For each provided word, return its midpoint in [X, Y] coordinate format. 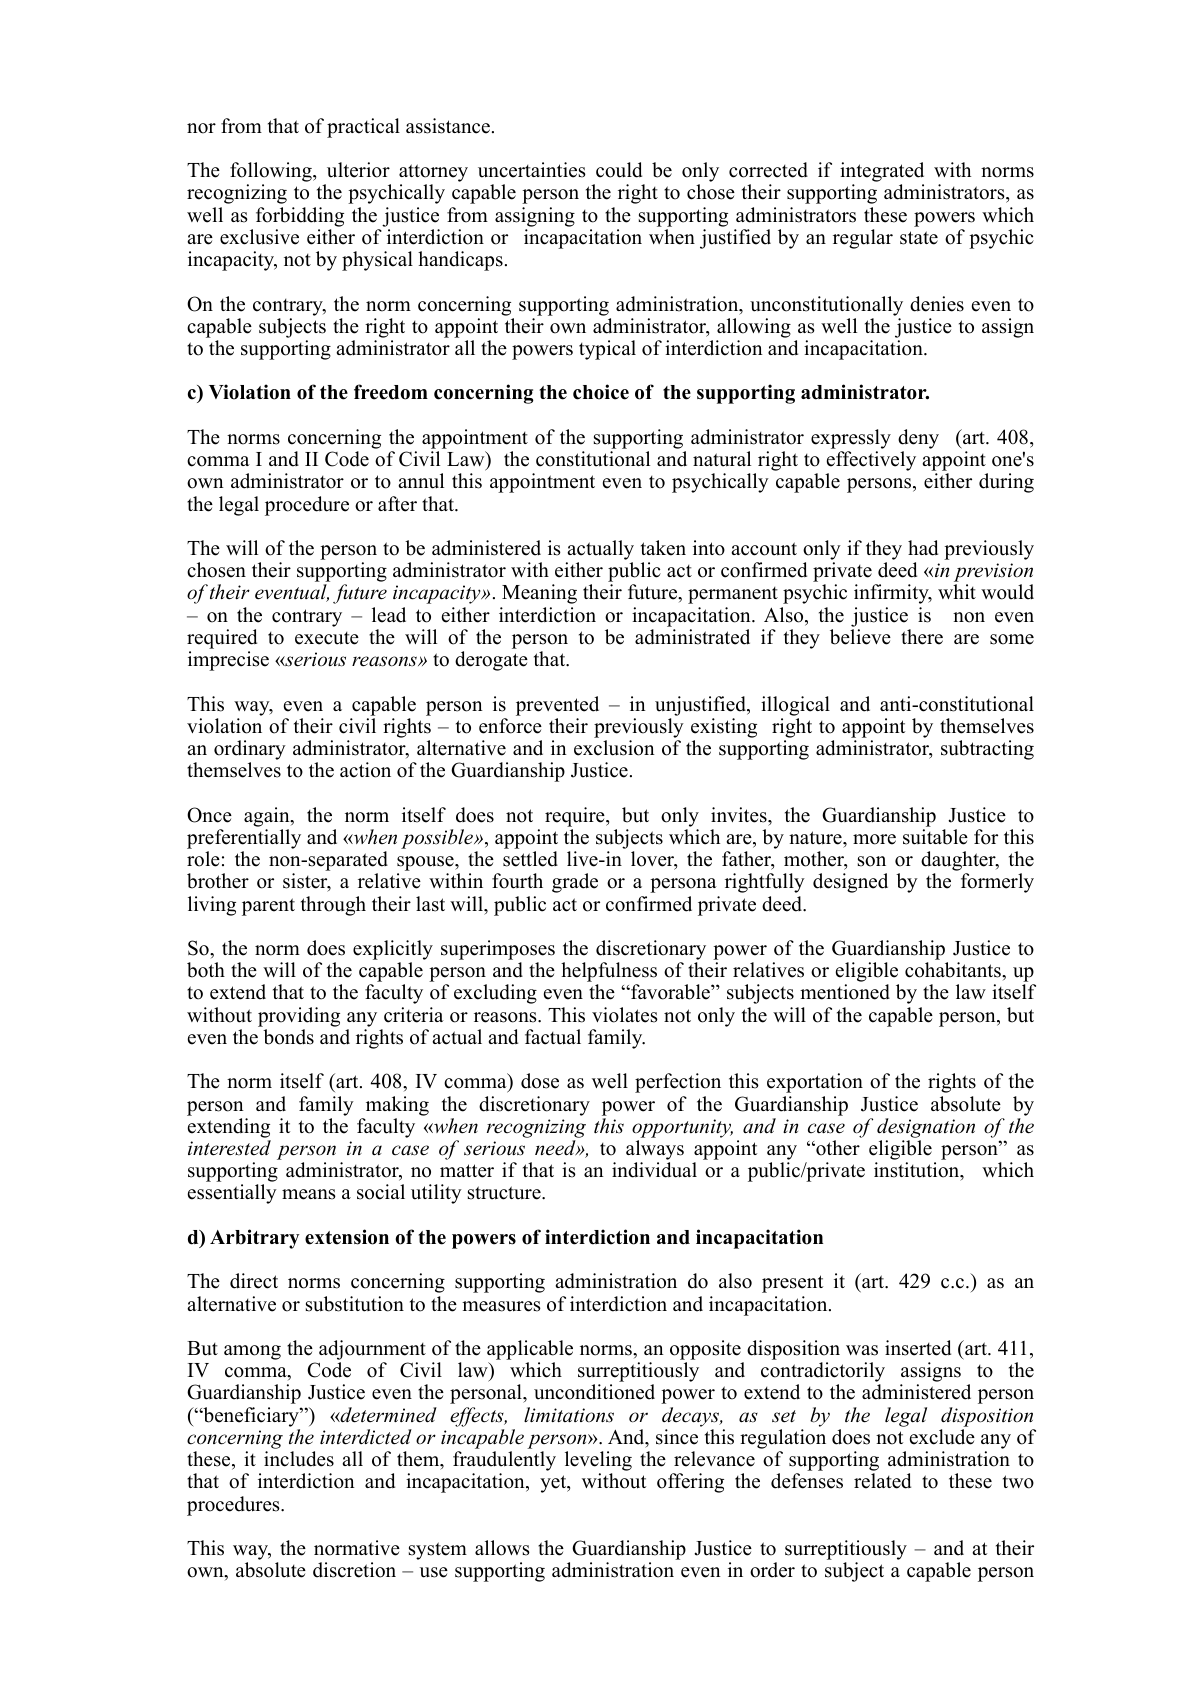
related [882, 1481]
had [923, 548]
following [272, 173]
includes [299, 1459]
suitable [935, 837]
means [309, 1194]
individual [654, 1170]
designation [926, 1128]
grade [575, 883]
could [619, 170]
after [397, 504]
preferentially [244, 839]
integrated [882, 173]
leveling [598, 1462]
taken [663, 548]
